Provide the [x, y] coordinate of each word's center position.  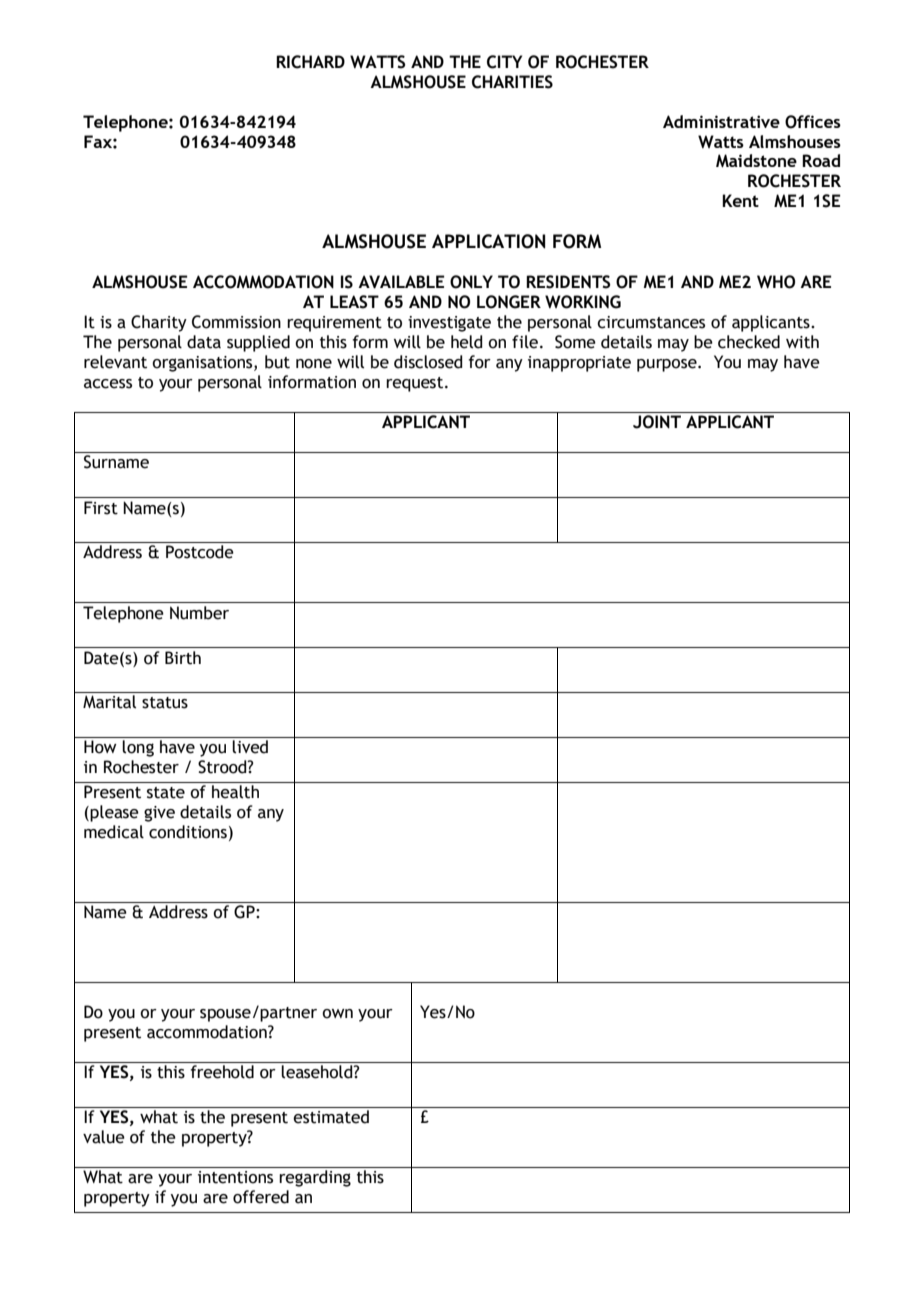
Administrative [721, 121]
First [101, 508]
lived [250, 747]
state [166, 793]
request [416, 384]
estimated [331, 1117]
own [337, 1014]
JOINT [657, 422]
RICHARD [310, 62]
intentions [235, 1177]
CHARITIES [512, 82]
